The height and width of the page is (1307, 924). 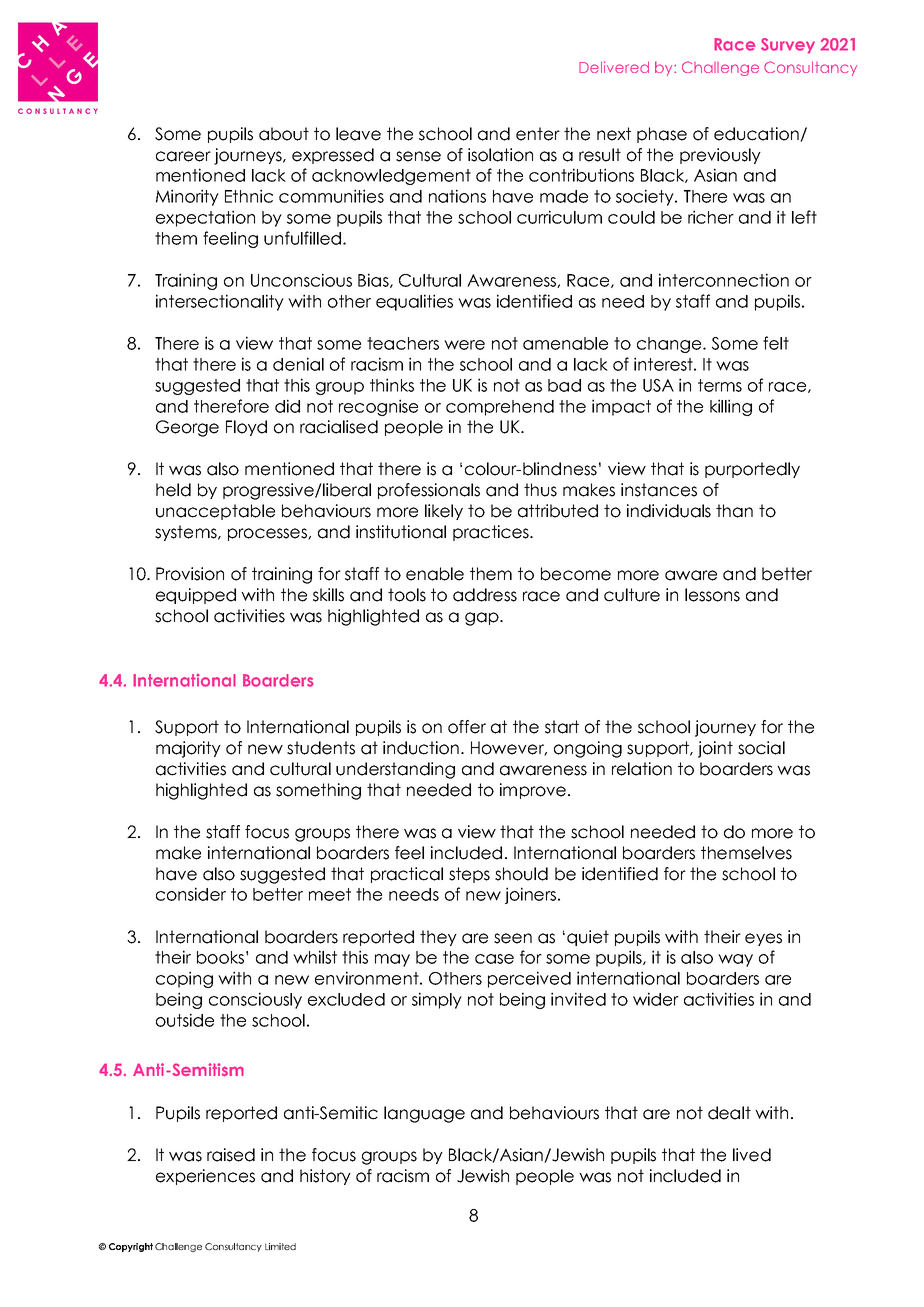 What do you see at coordinates (500, 155) in the page?
I see `isolation` at bounding box center [500, 155].
